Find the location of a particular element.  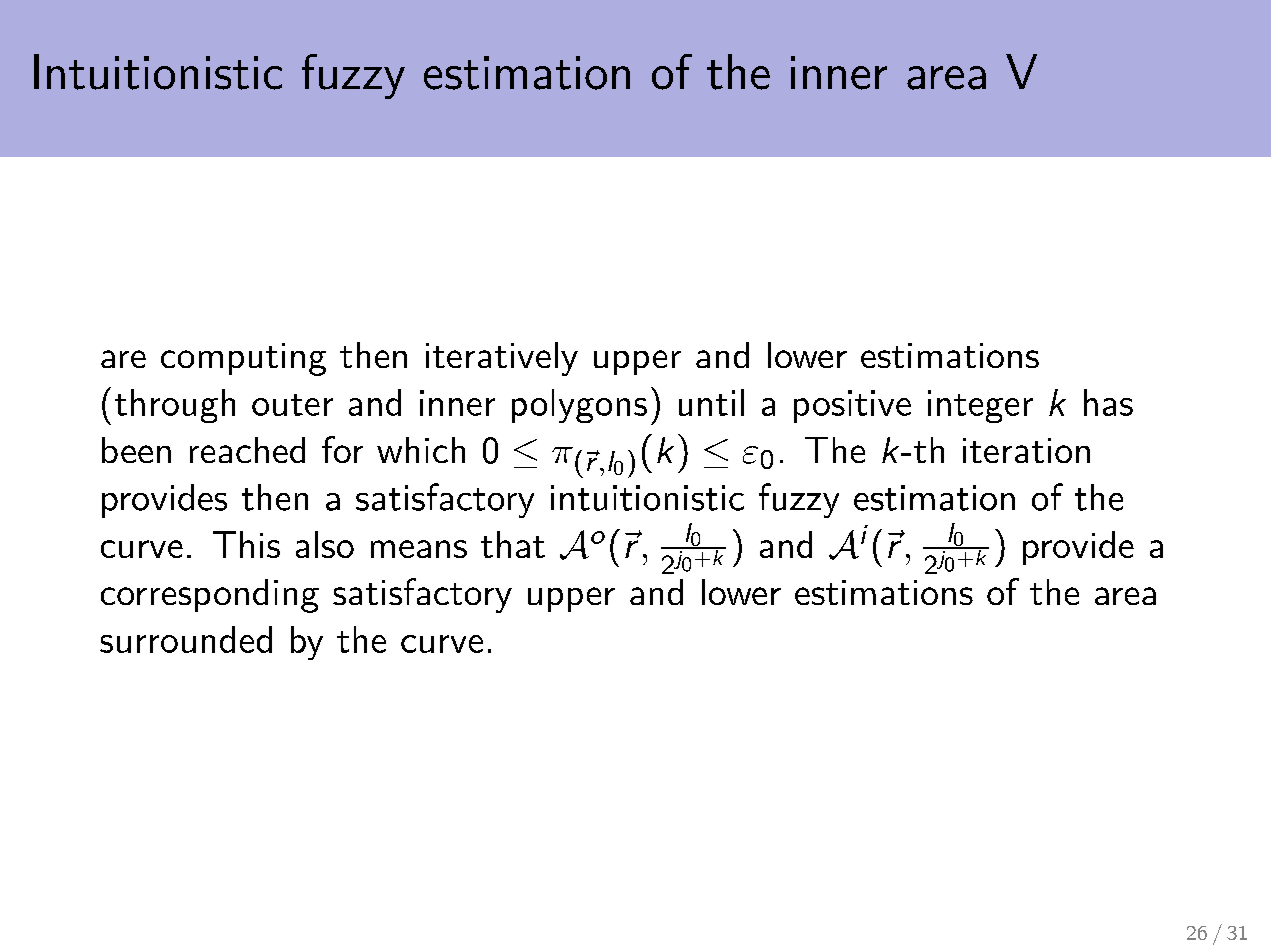

iteratively is located at coordinates (502, 359).
